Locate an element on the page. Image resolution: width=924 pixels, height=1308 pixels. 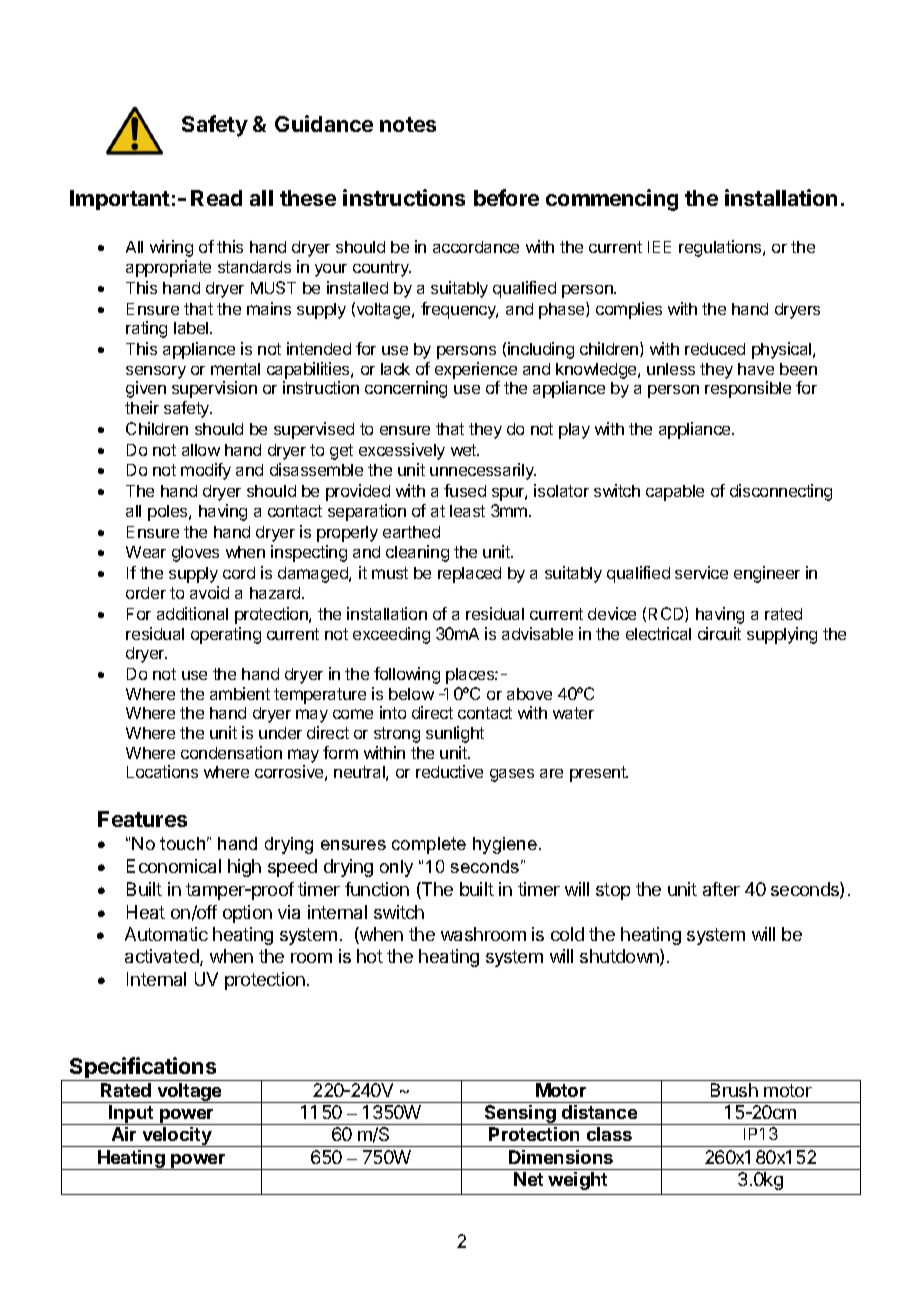
regulations is located at coordinates (721, 248).
